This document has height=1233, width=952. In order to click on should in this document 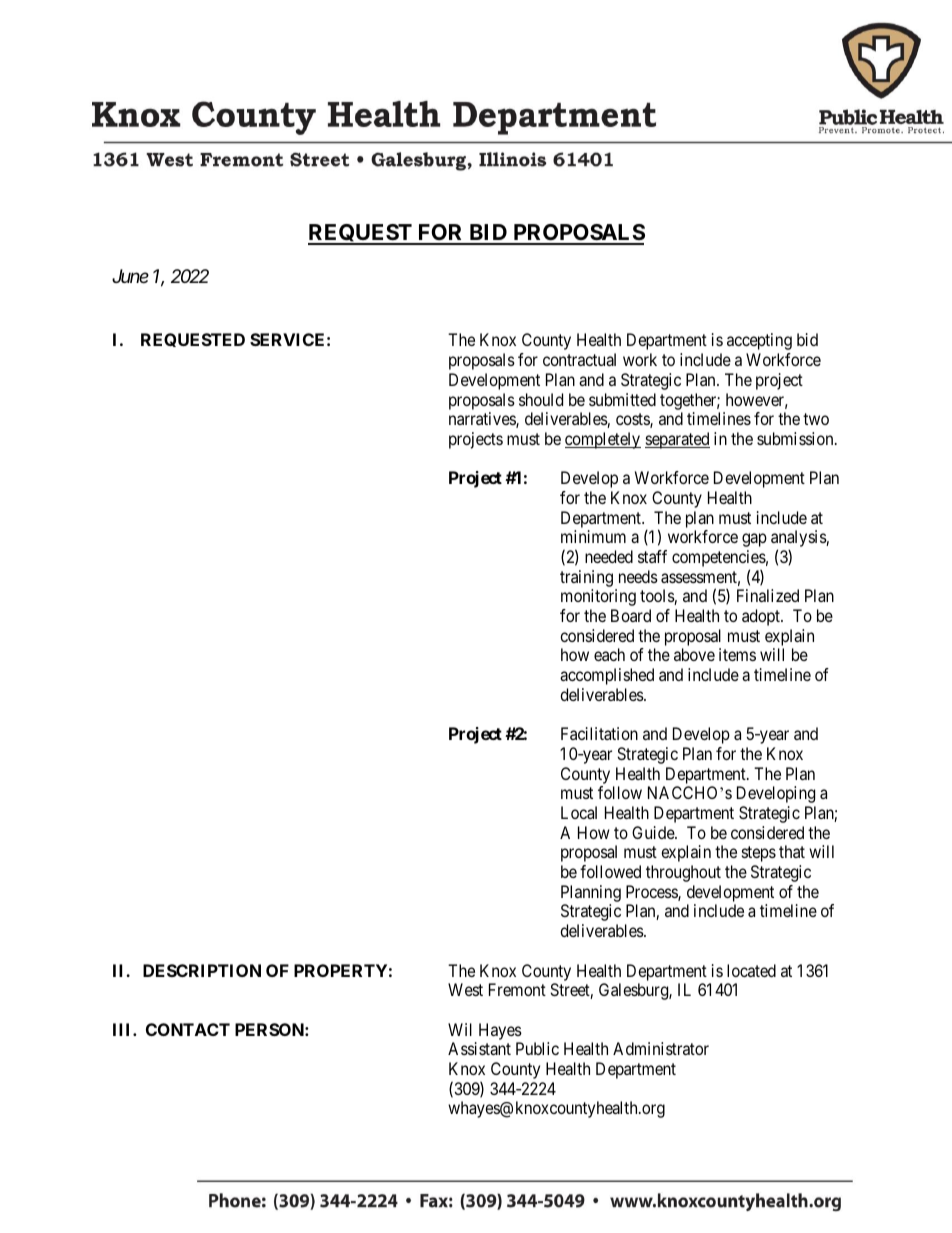, I will do `click(541, 399)`.
